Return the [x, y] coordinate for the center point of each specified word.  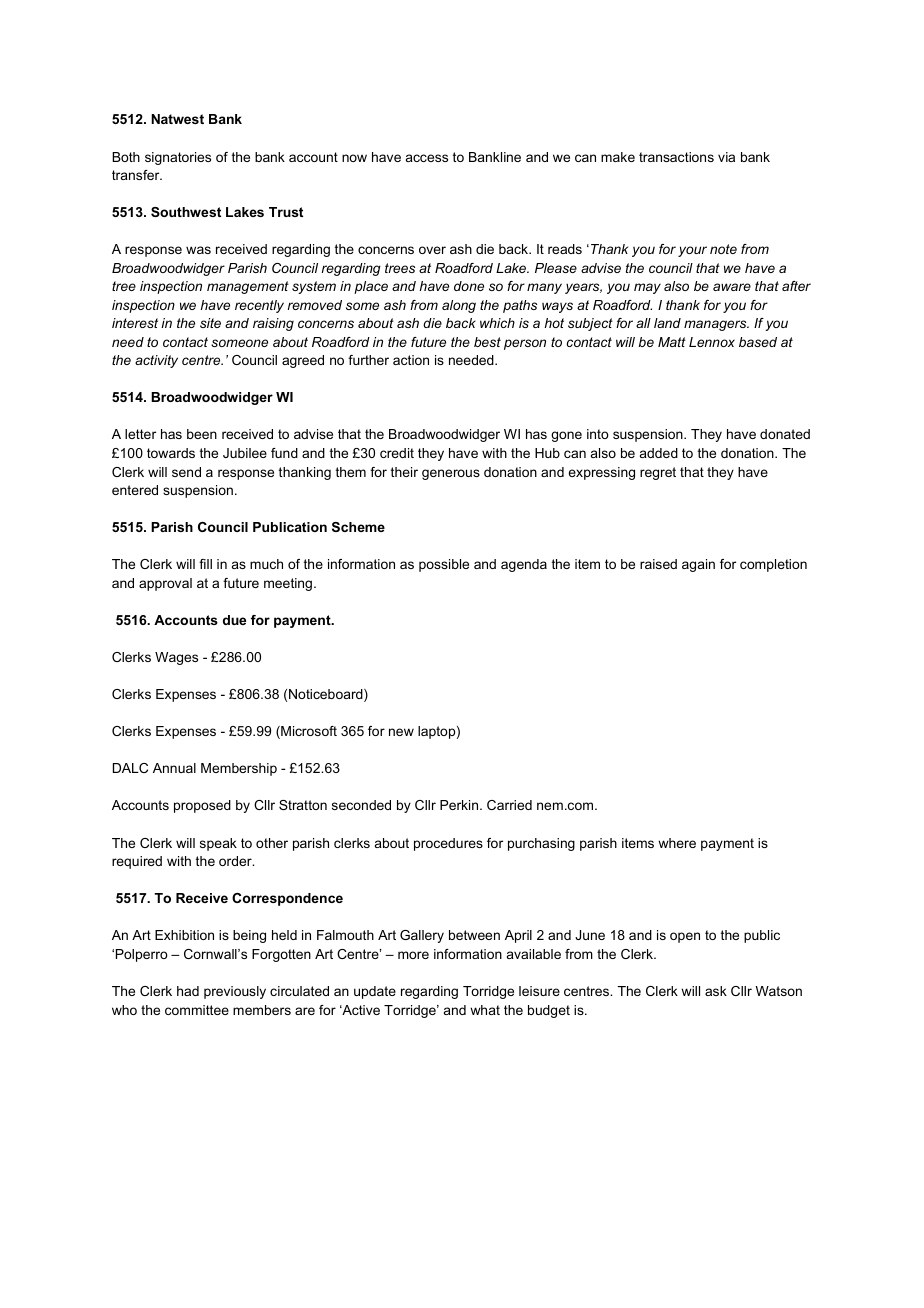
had [188, 991]
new [401, 732]
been [202, 434]
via [726, 157]
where [677, 843]
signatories [178, 158]
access [427, 158]
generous [451, 474]
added [659, 453]
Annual [174, 768]
